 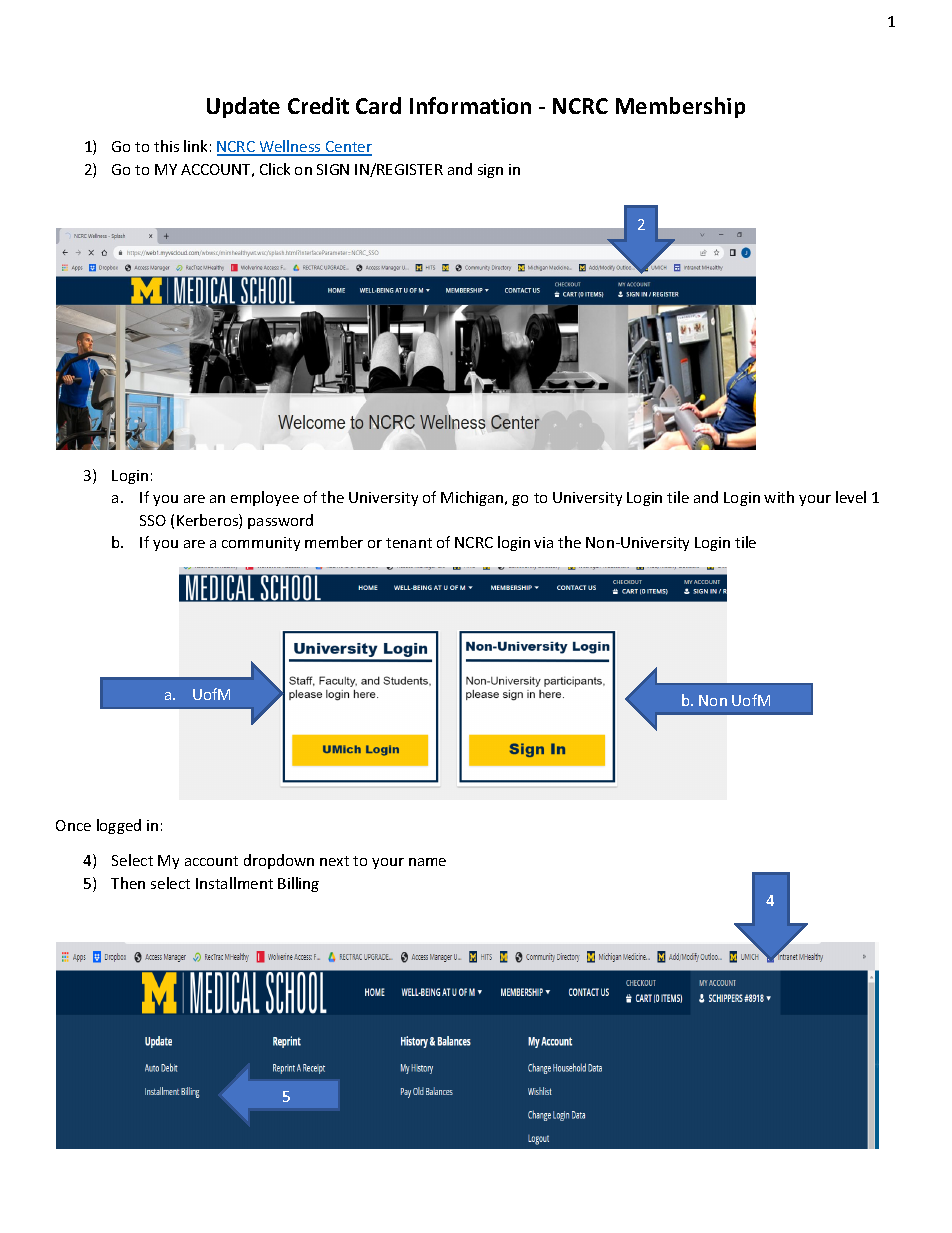 I want to click on community, so click(x=261, y=544).
